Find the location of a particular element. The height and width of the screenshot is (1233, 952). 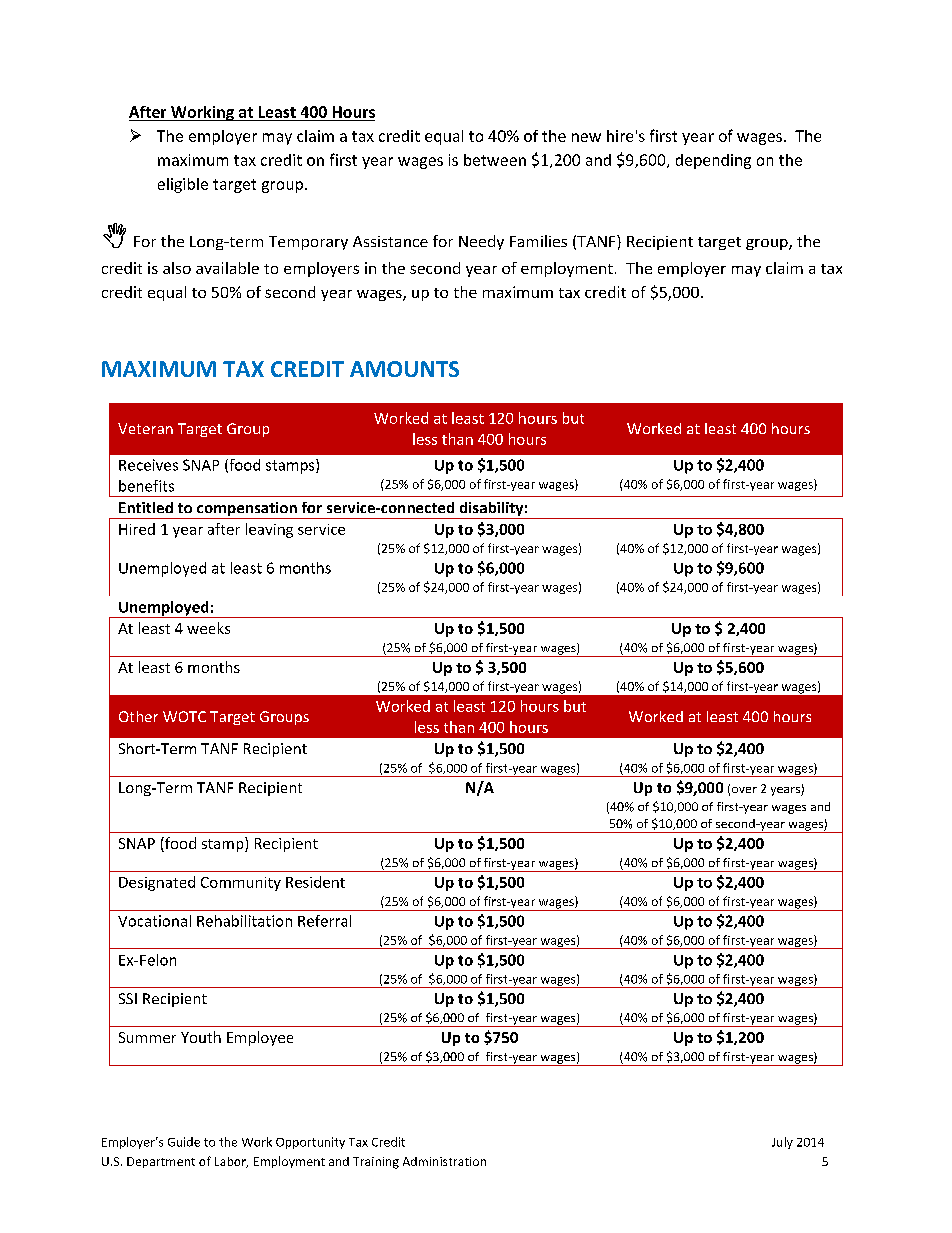

Veteran is located at coordinates (145, 428).
